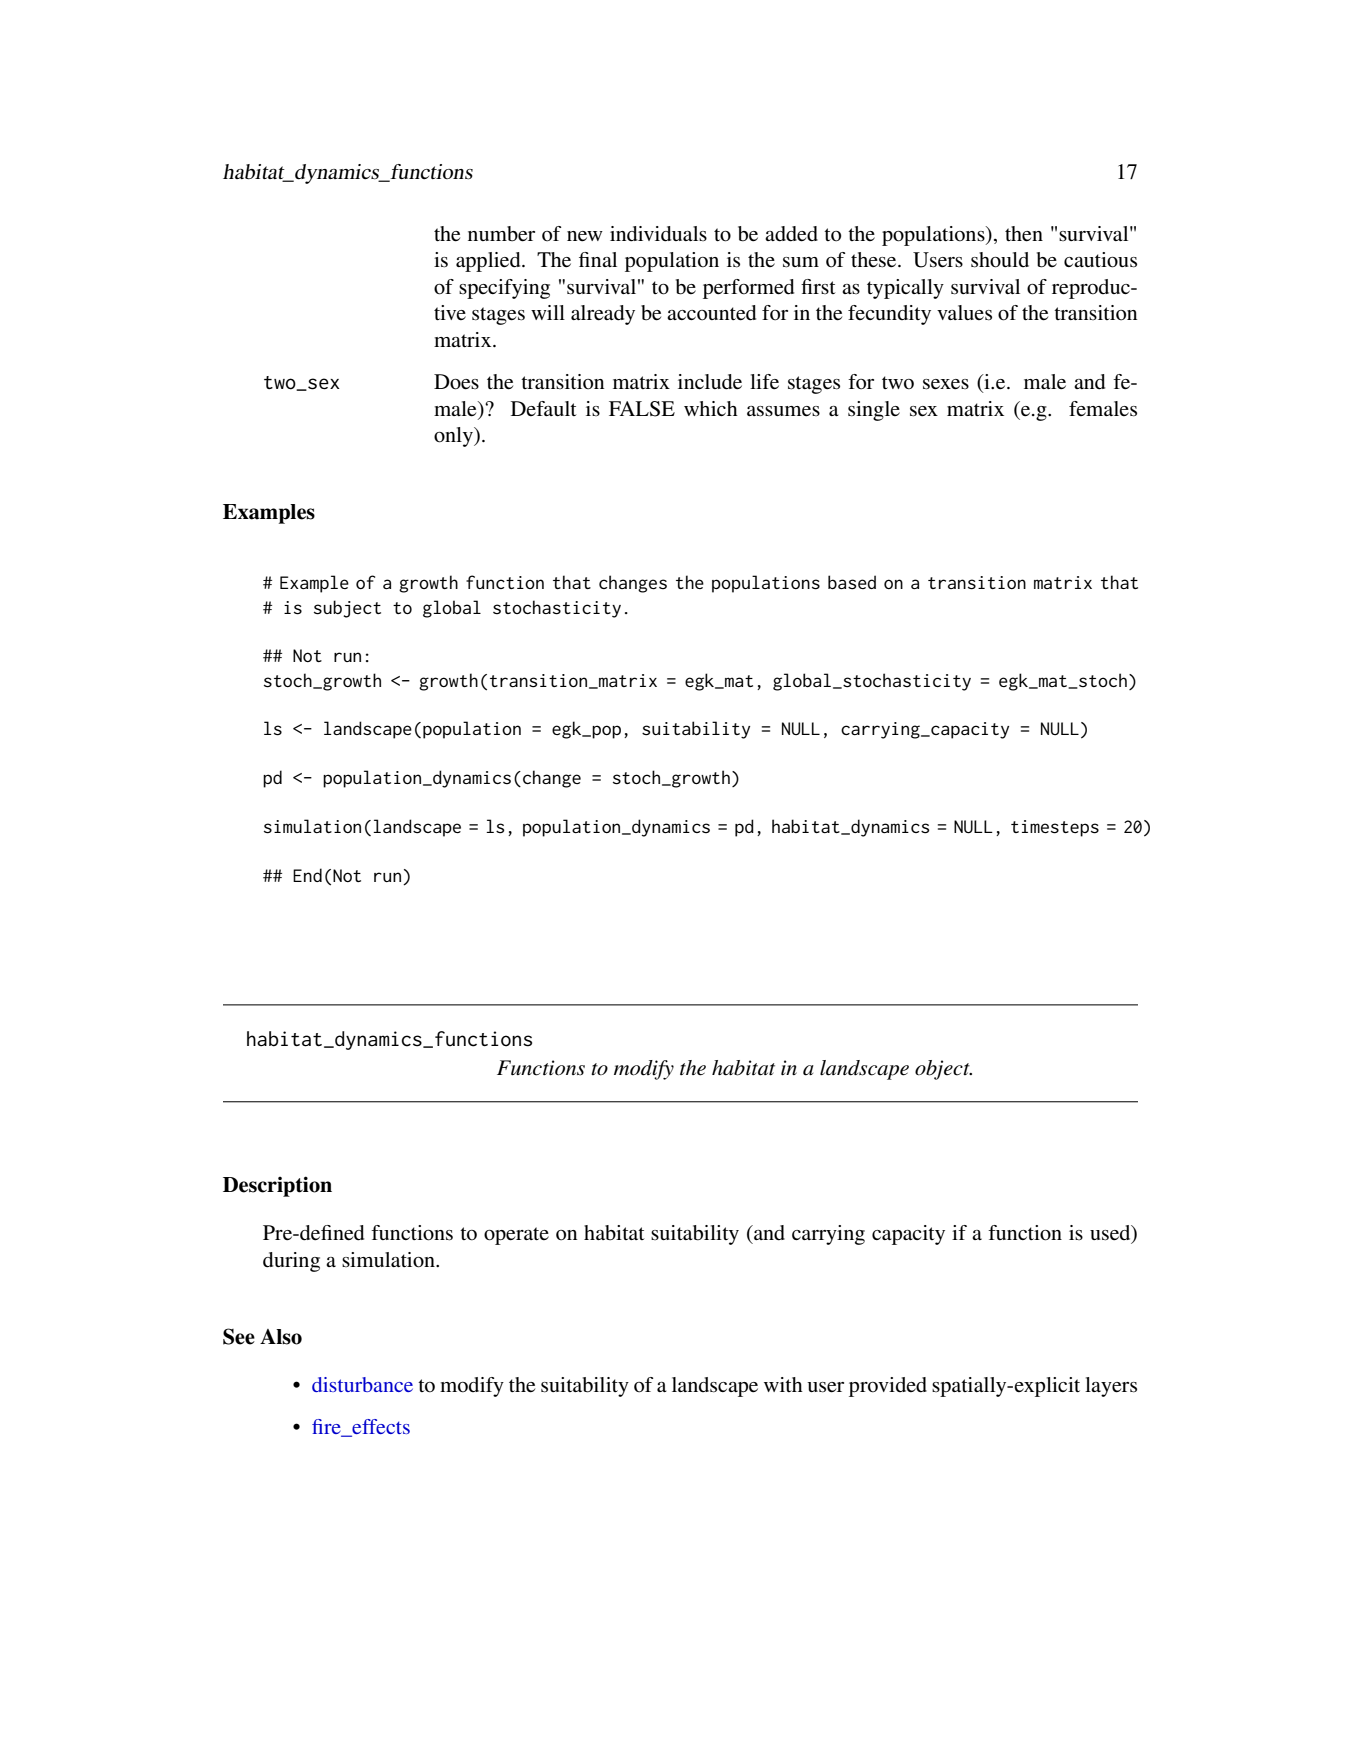  I want to click on single, so click(874, 411).
